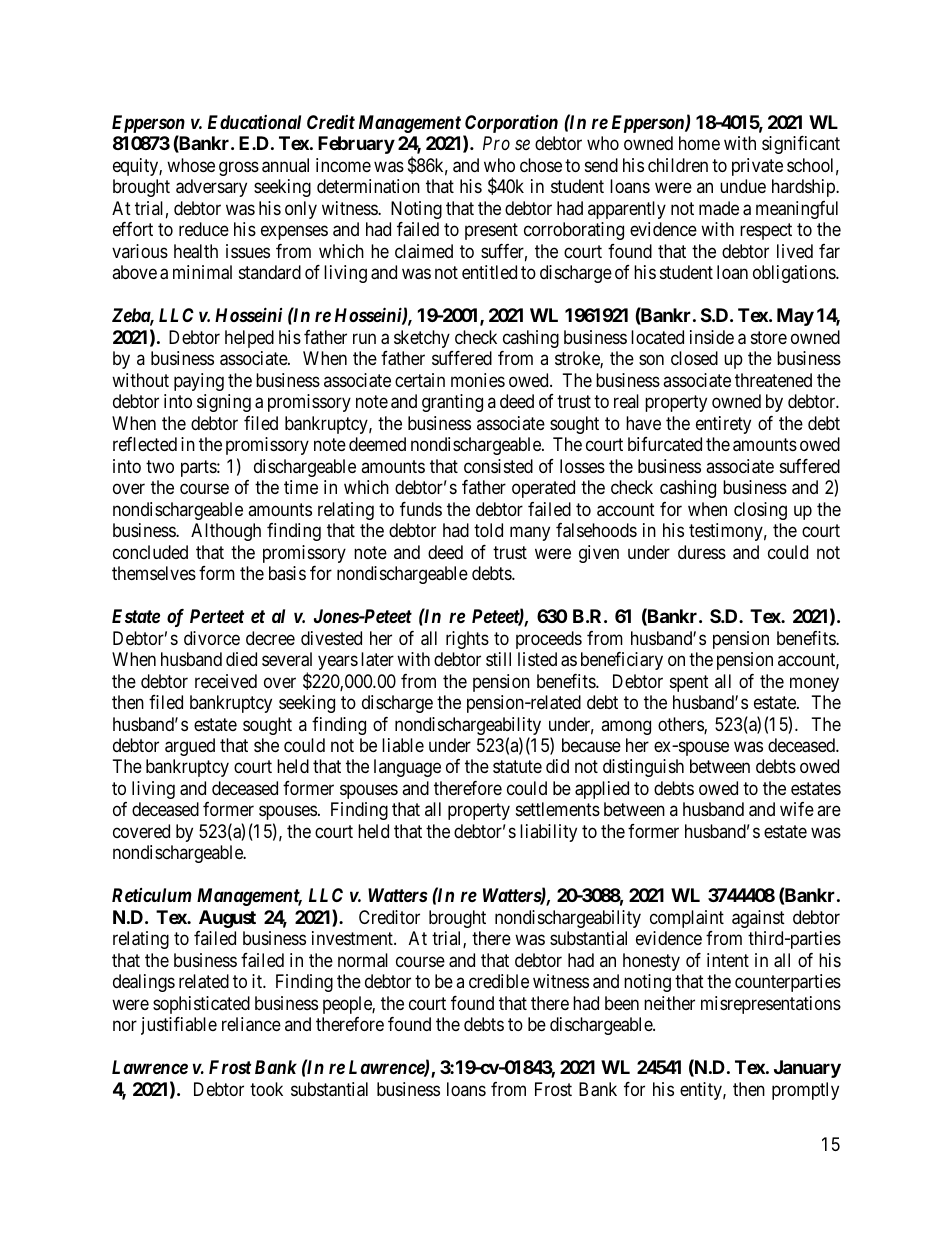  Describe the element at coordinates (499, 981) in the document. I see `credible` at that location.
